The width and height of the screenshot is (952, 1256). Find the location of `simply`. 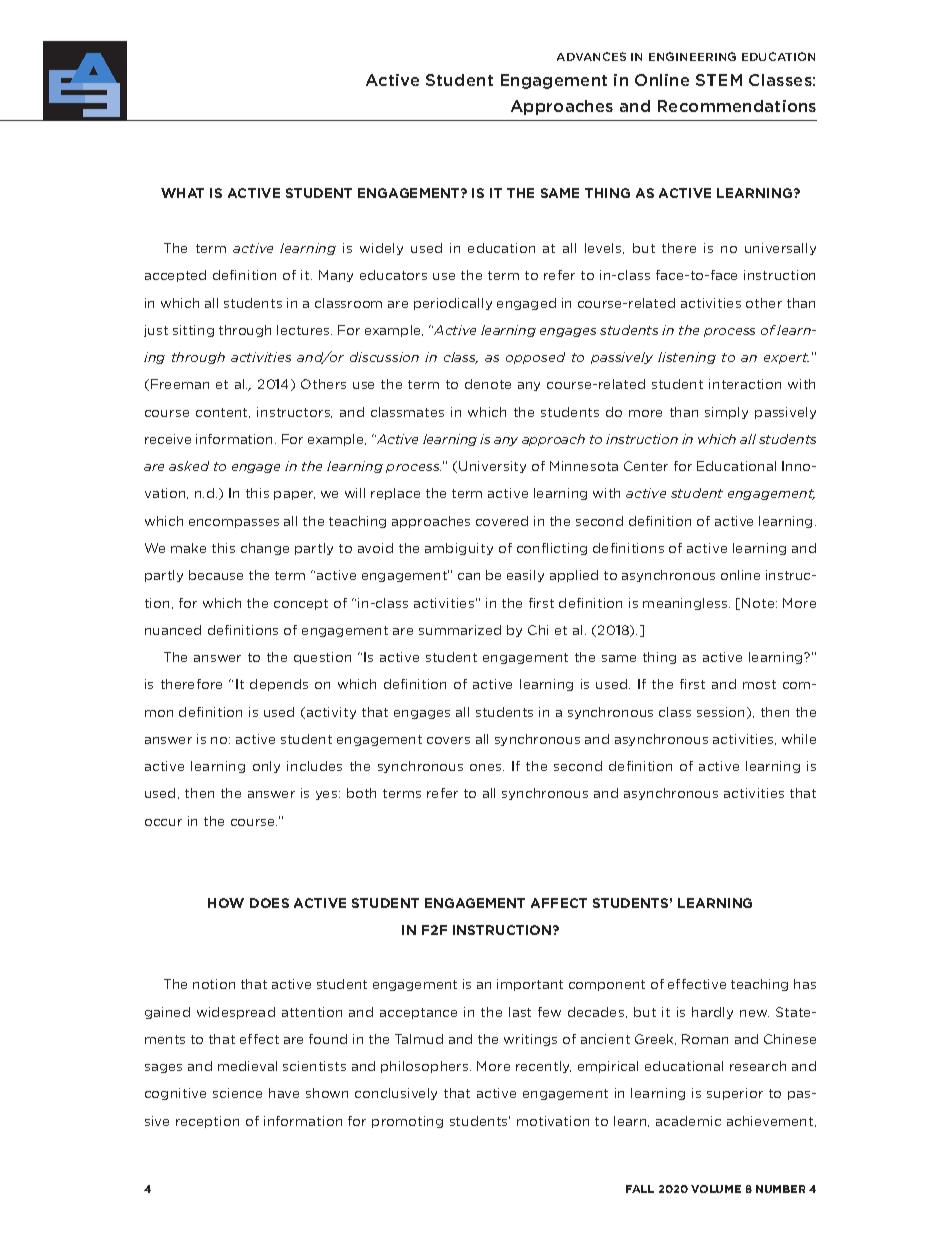

simply is located at coordinates (726, 413).
